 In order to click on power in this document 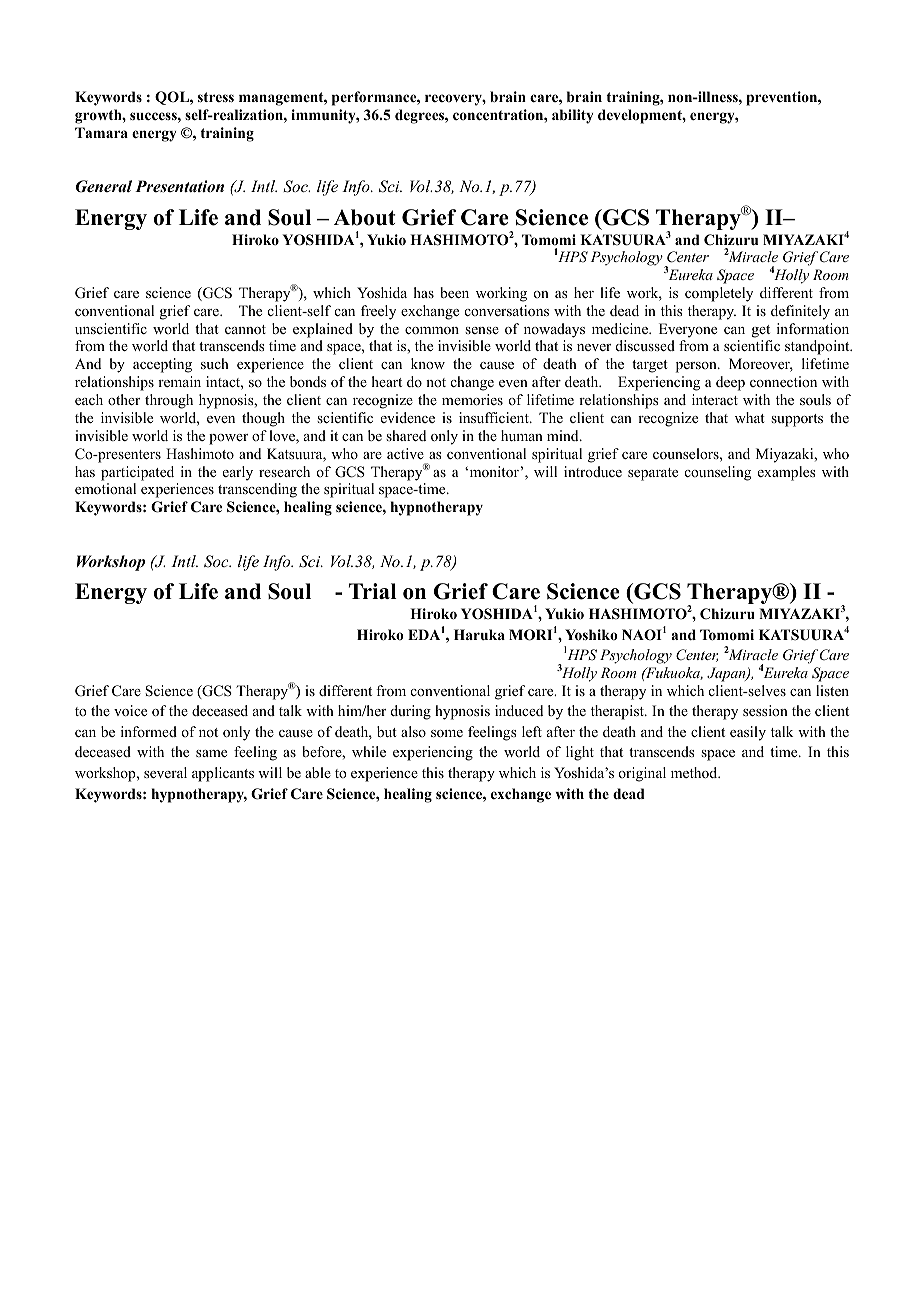, I will do `click(228, 439)`.
